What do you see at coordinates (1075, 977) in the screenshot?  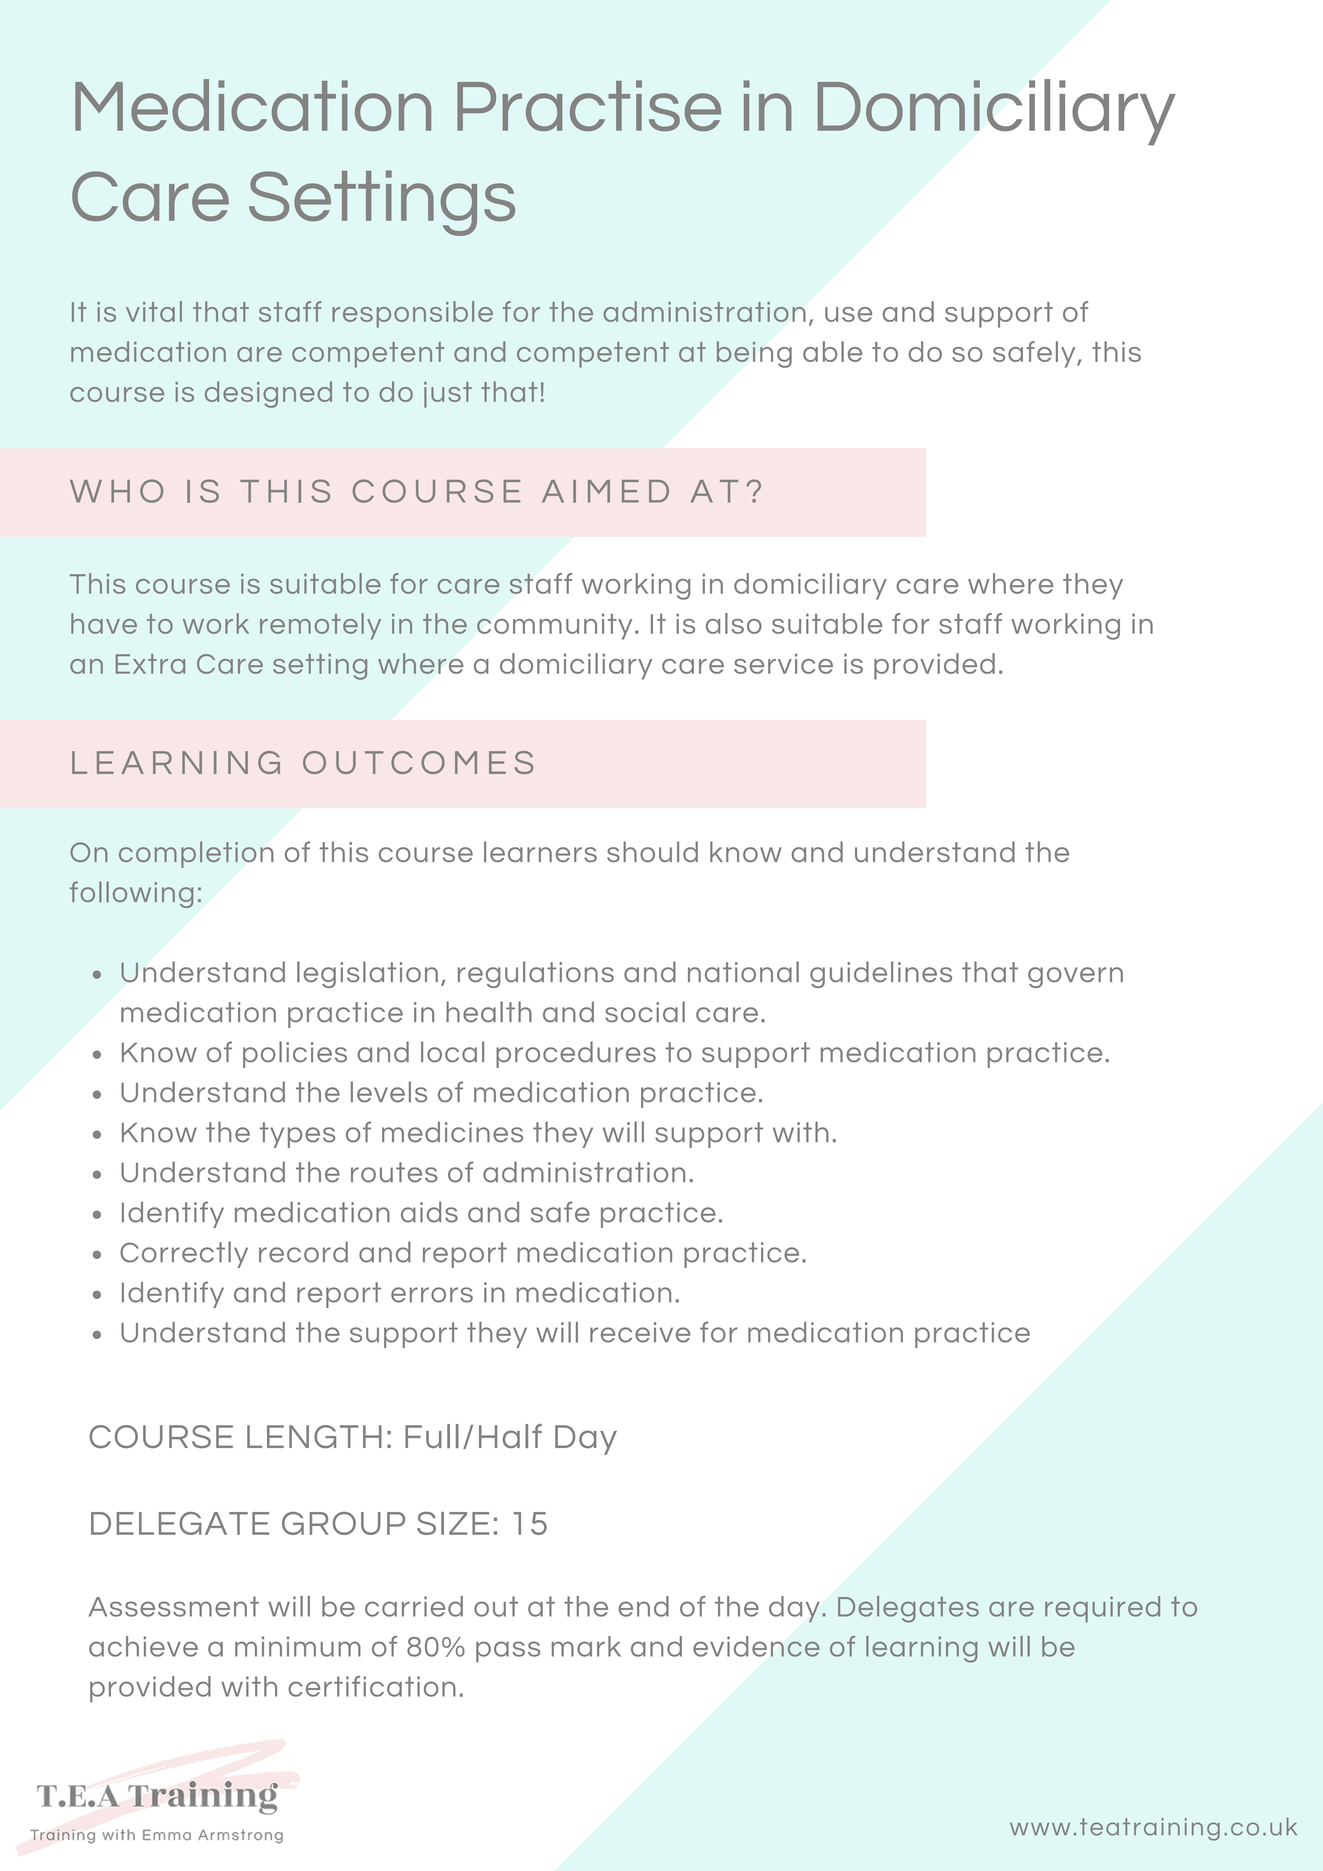 I see `govern` at bounding box center [1075, 977].
